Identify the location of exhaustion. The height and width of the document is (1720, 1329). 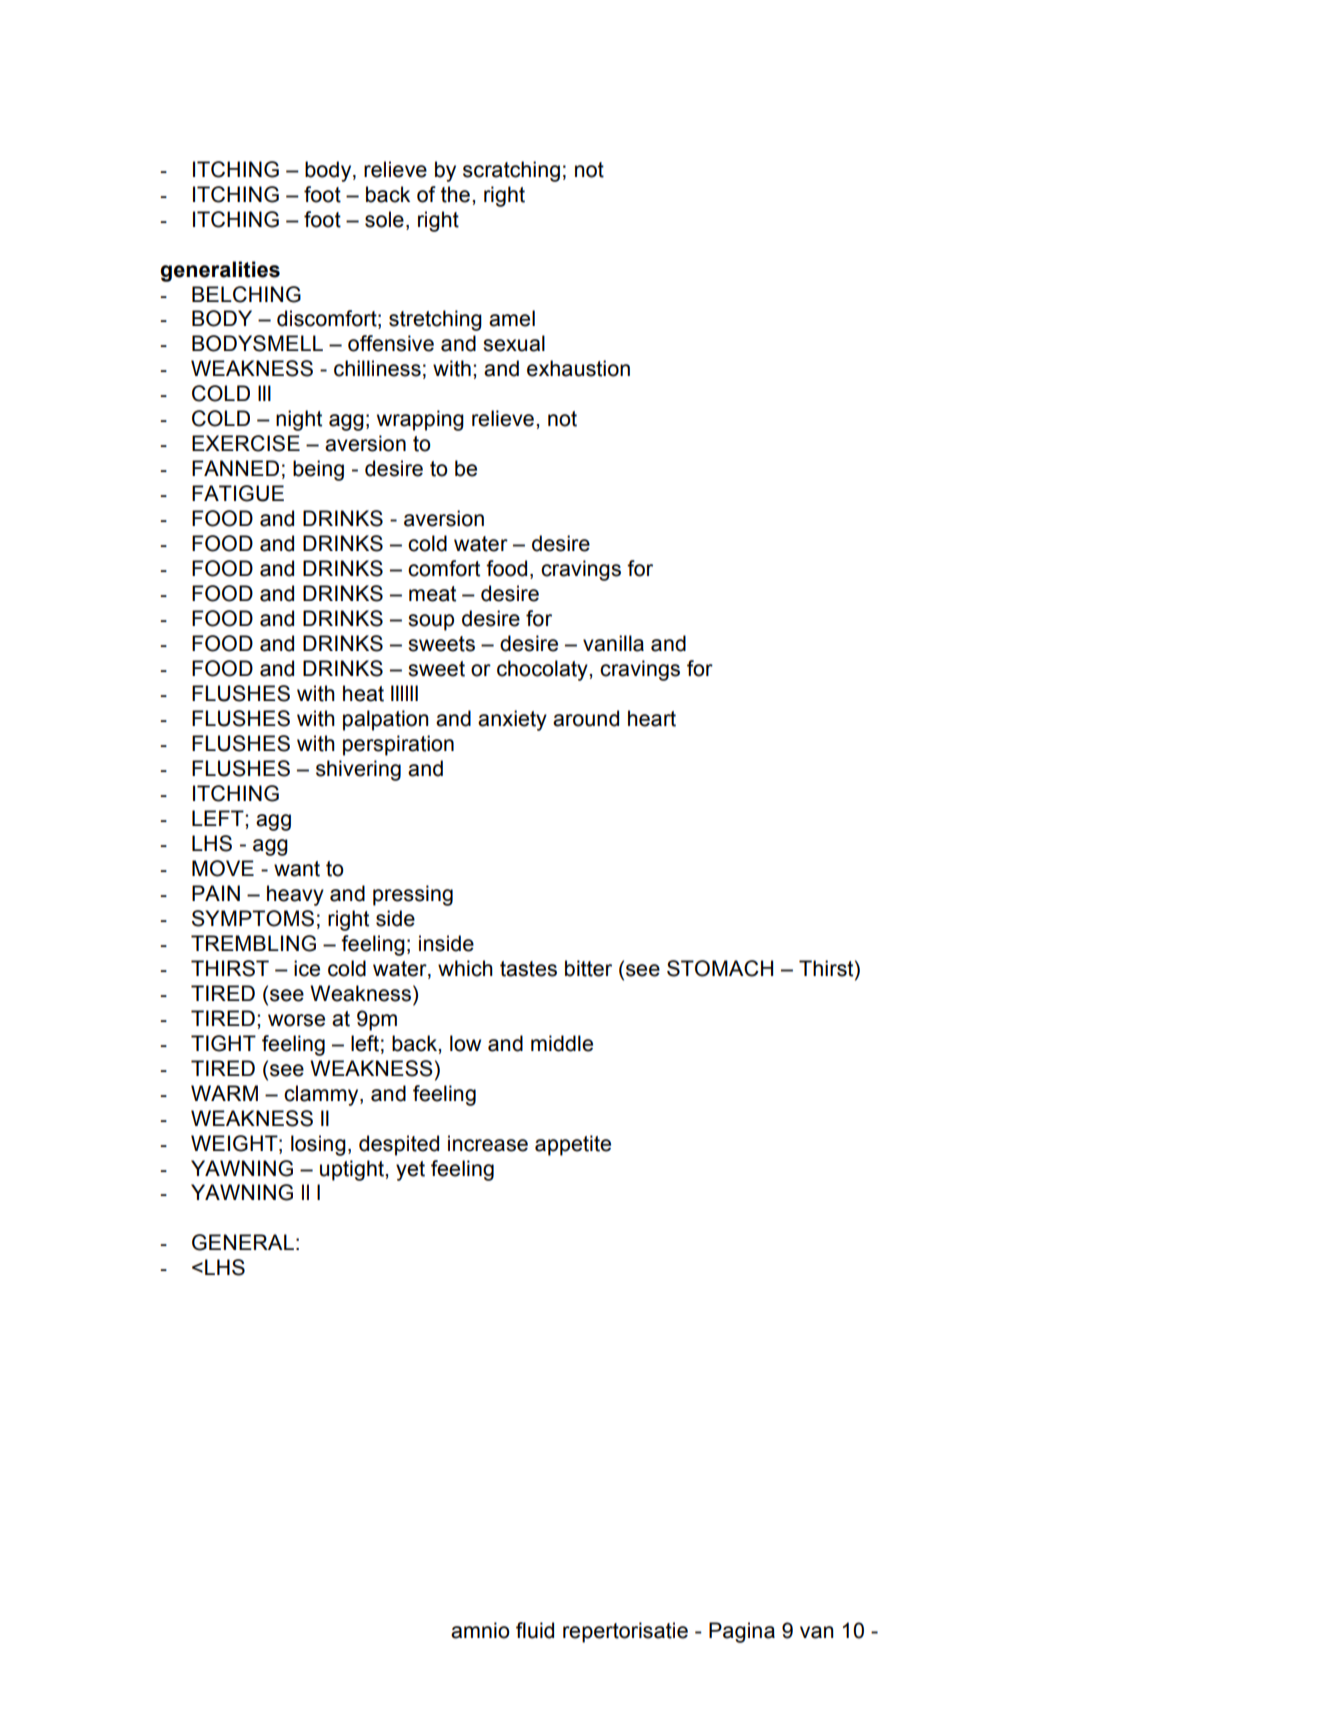
(578, 368).
